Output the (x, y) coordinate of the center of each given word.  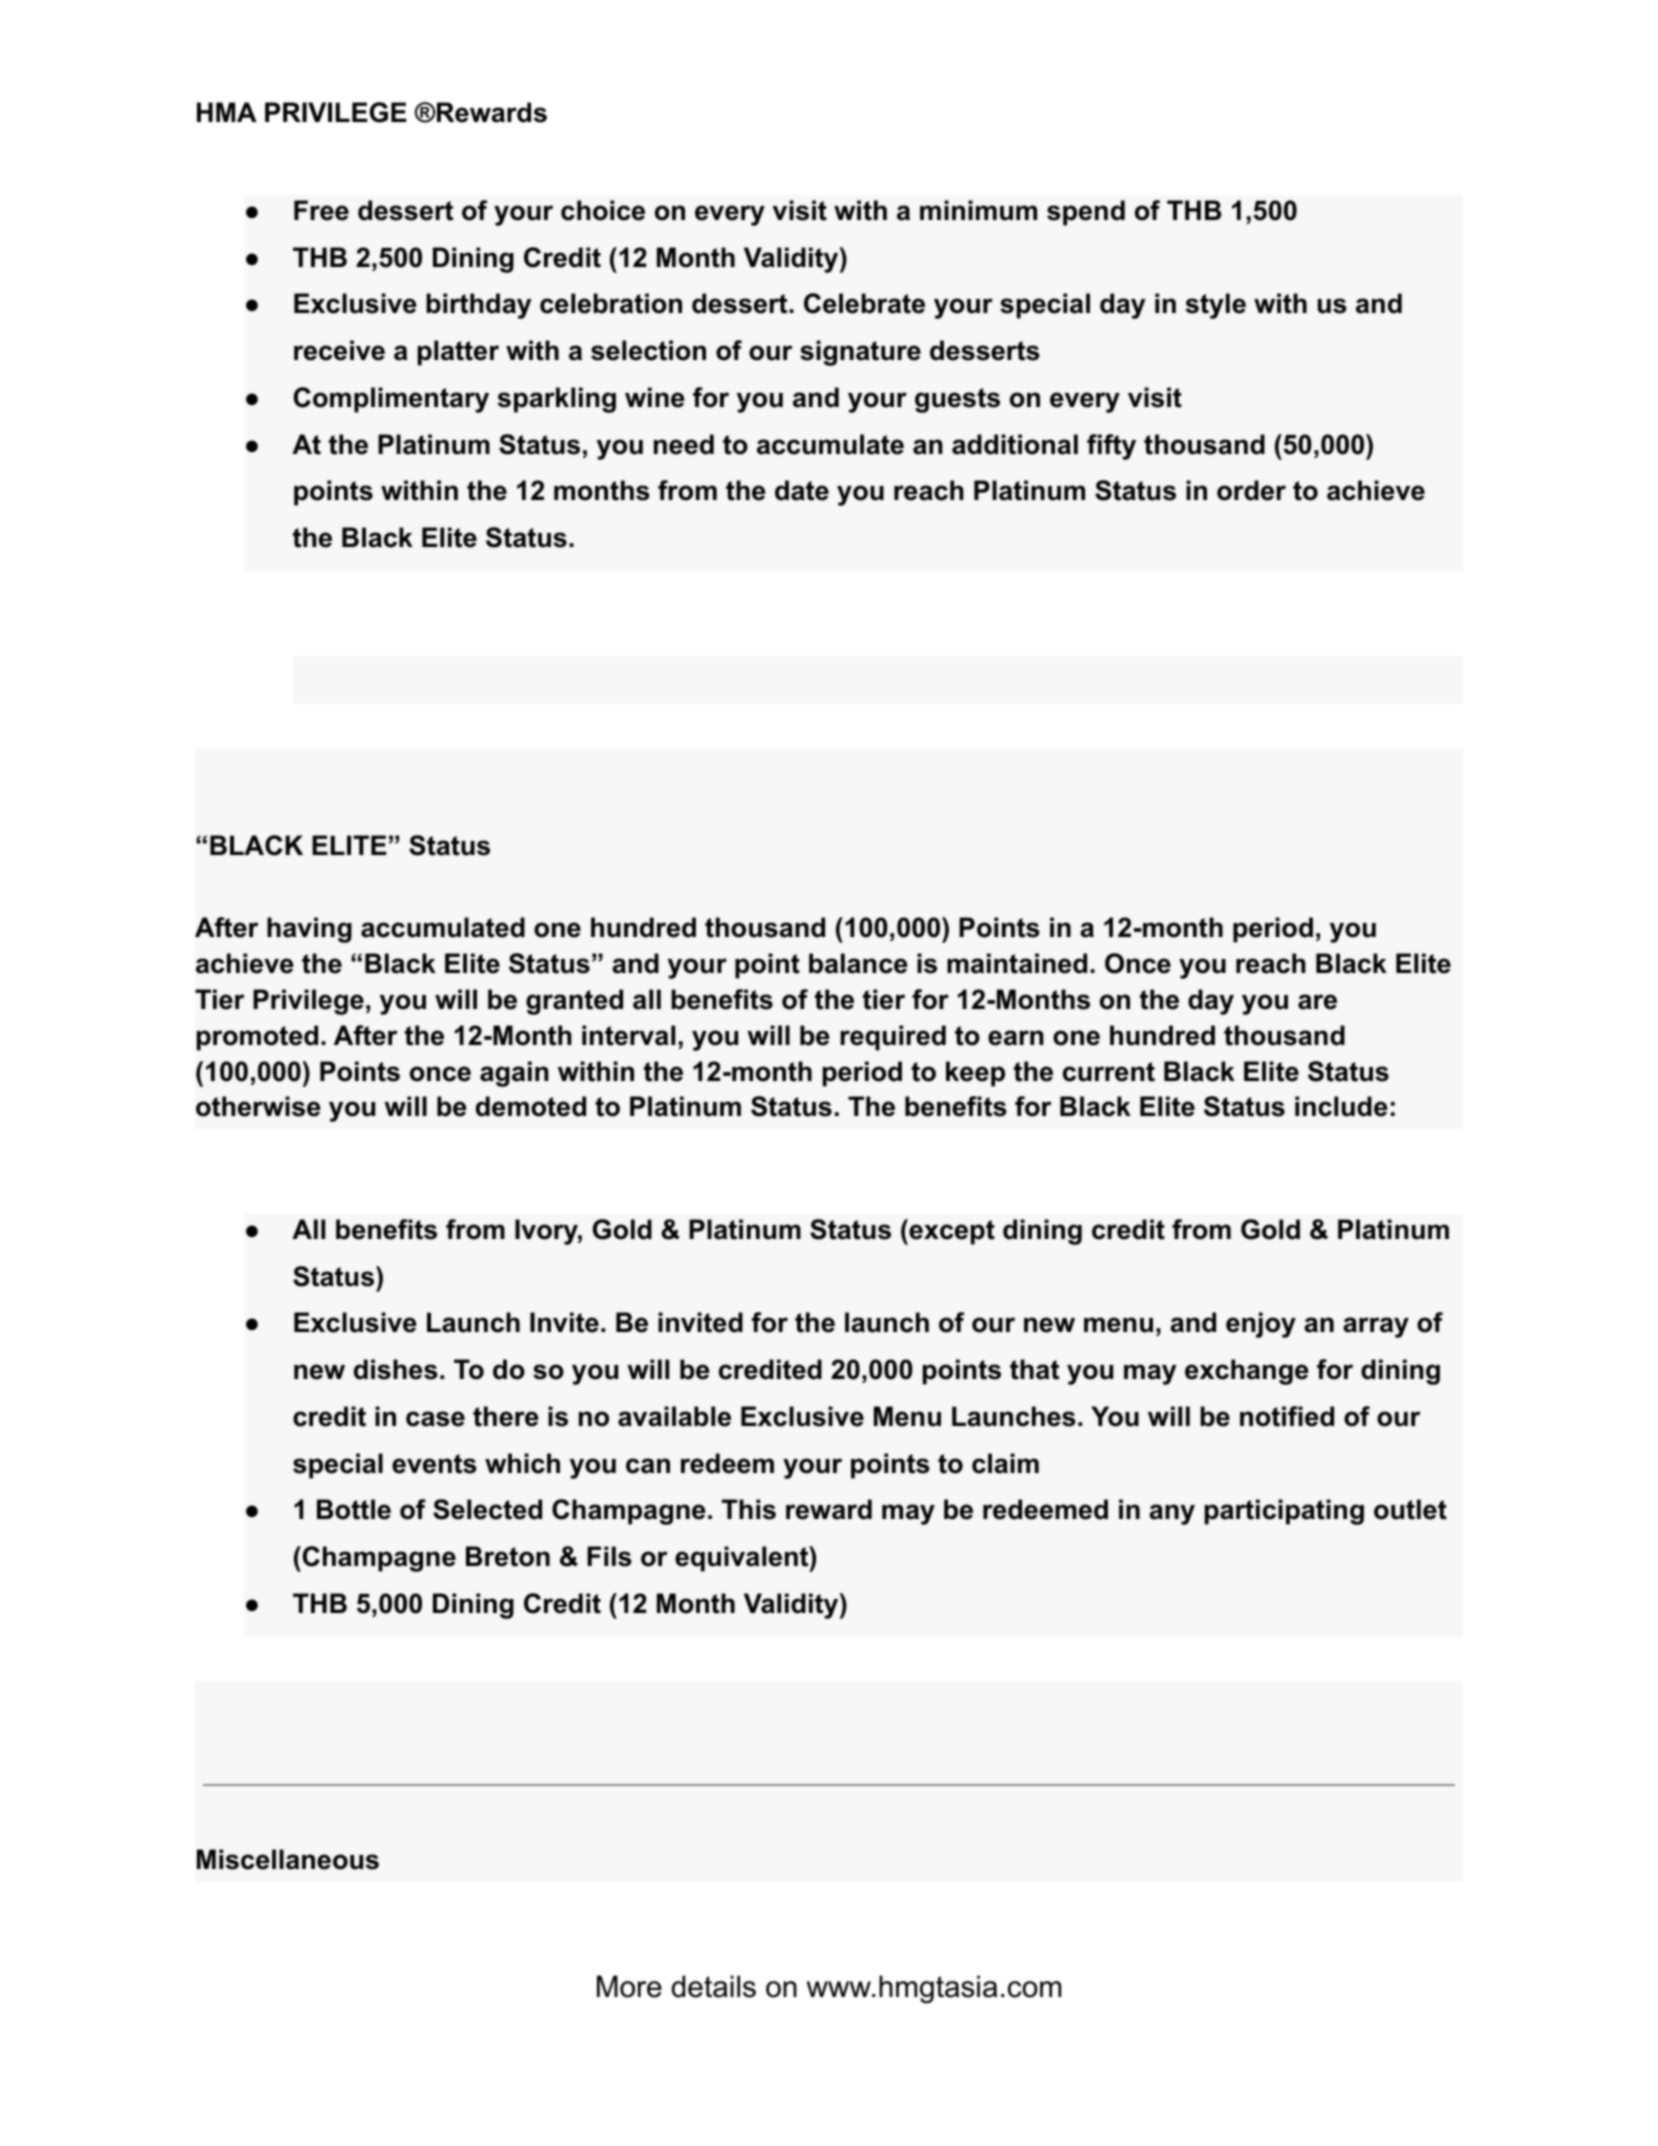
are (1317, 1002)
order (1251, 490)
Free (321, 210)
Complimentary (391, 400)
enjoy (1261, 1325)
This (749, 1509)
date (802, 490)
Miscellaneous (288, 1859)
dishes (396, 1369)
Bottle (354, 1509)
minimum (978, 210)
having (309, 930)
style (1216, 306)
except (951, 1232)
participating (1284, 1512)
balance (858, 963)
